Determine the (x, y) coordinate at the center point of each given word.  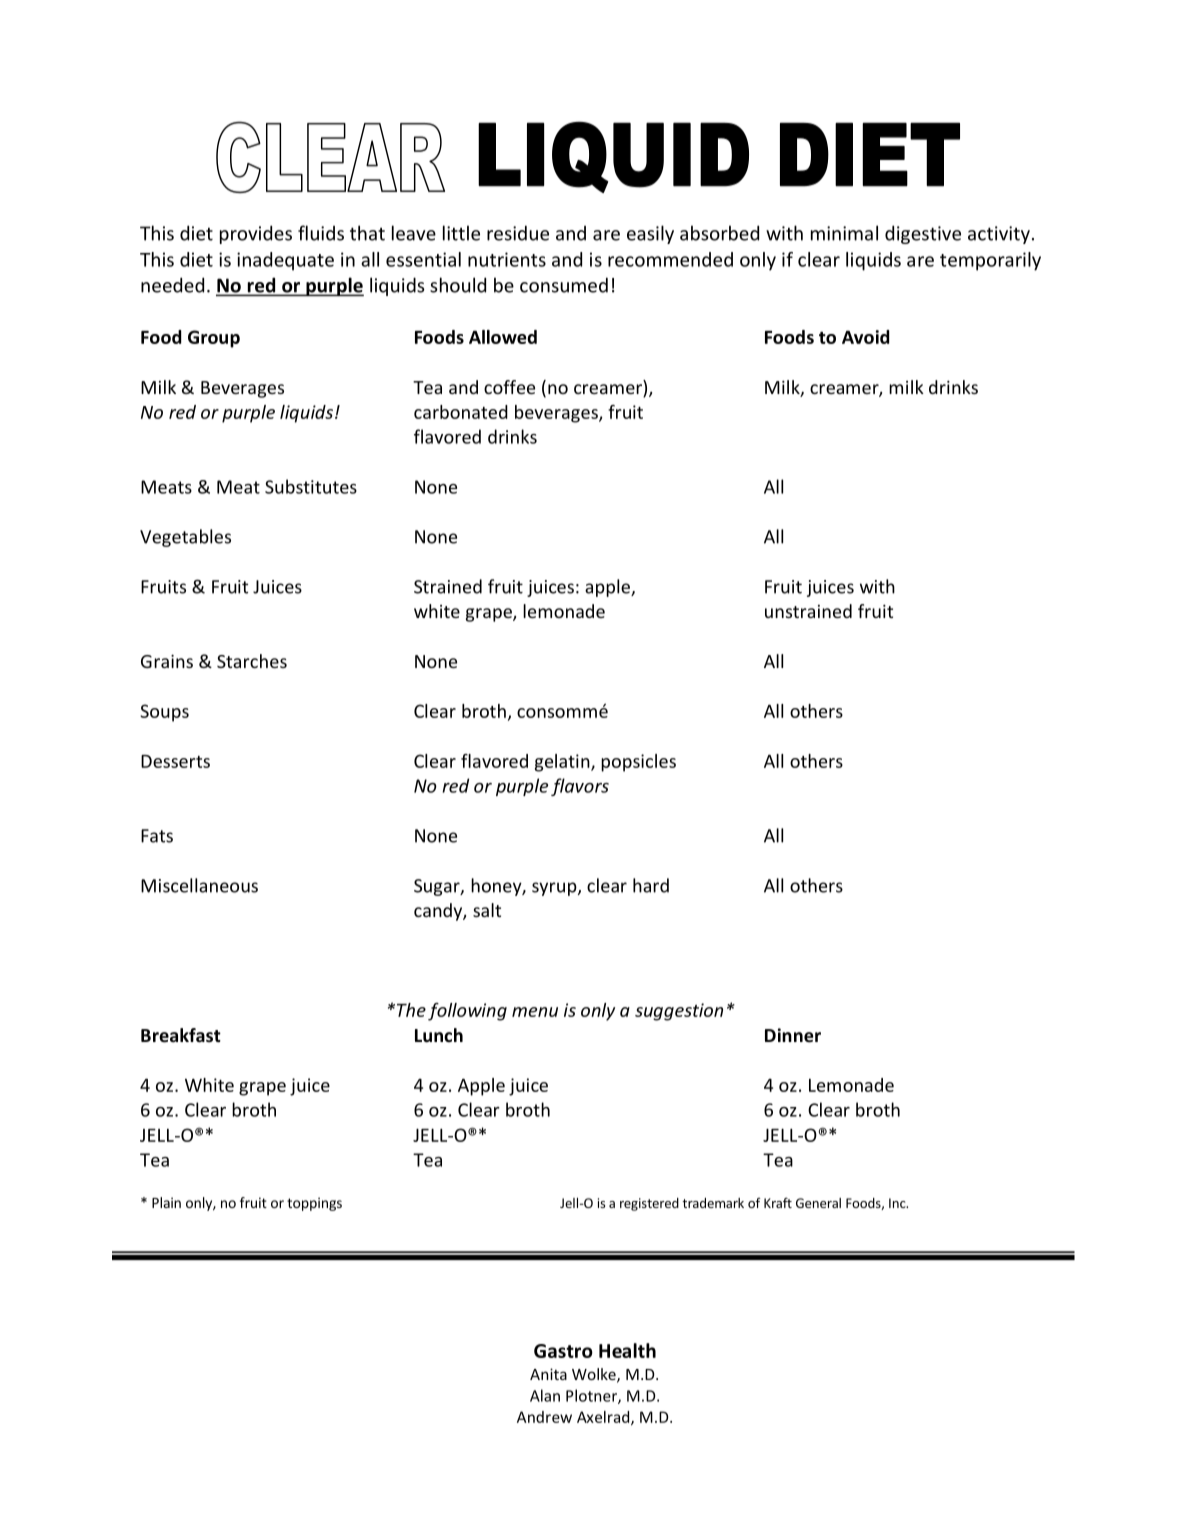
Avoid (865, 337)
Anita (548, 1374)
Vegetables (185, 538)
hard (651, 885)
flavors (580, 787)
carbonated (461, 412)
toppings (314, 1204)
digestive (923, 234)
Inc (898, 1203)
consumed (564, 285)
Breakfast (181, 1035)
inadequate (285, 261)
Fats (157, 836)
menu (535, 1012)
